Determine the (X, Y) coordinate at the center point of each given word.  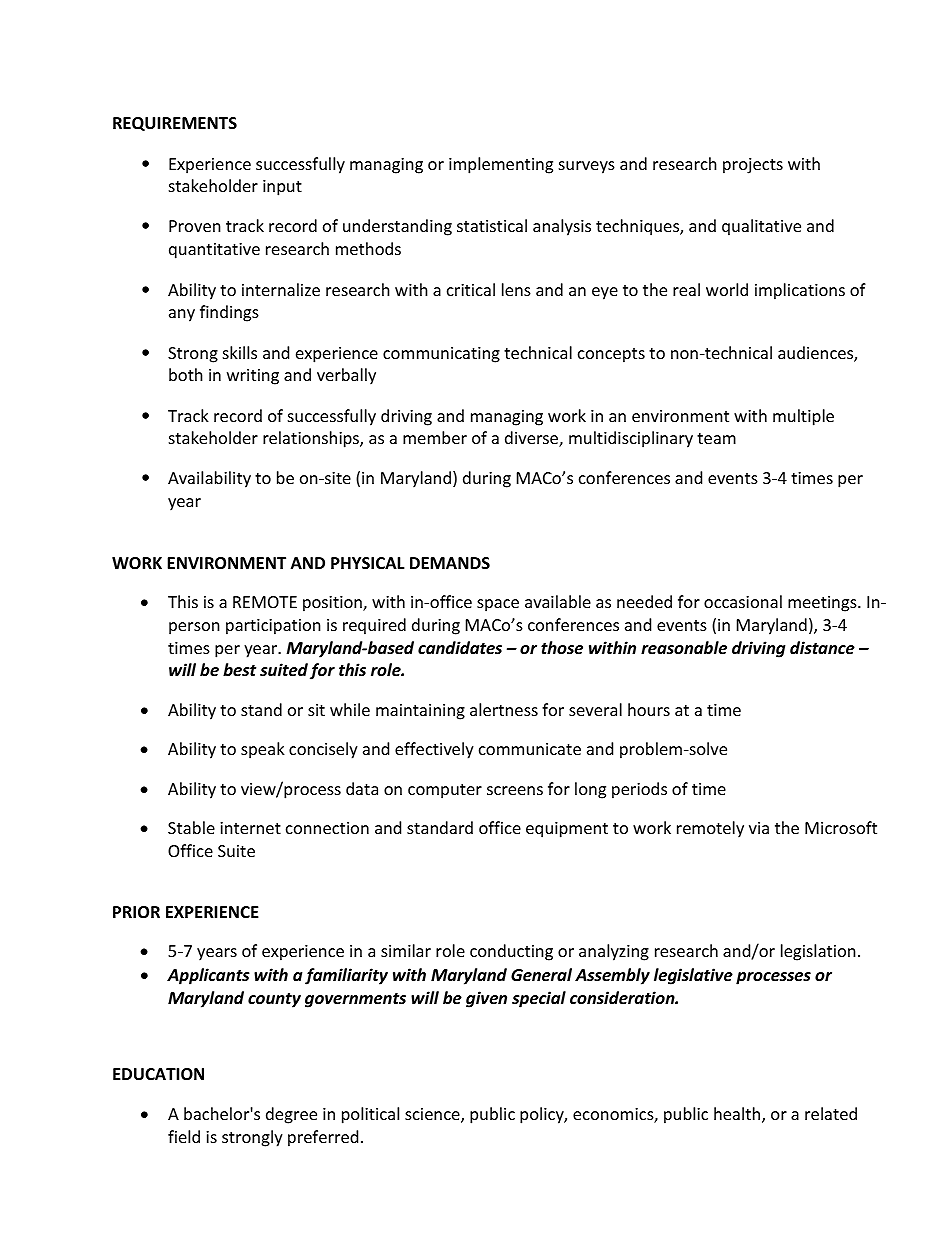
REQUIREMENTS (175, 124)
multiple (803, 417)
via (759, 828)
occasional (743, 601)
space (498, 605)
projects (753, 166)
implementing (501, 165)
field (184, 1136)
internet (250, 828)
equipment (567, 830)
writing (253, 377)
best (239, 670)
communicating (441, 355)
